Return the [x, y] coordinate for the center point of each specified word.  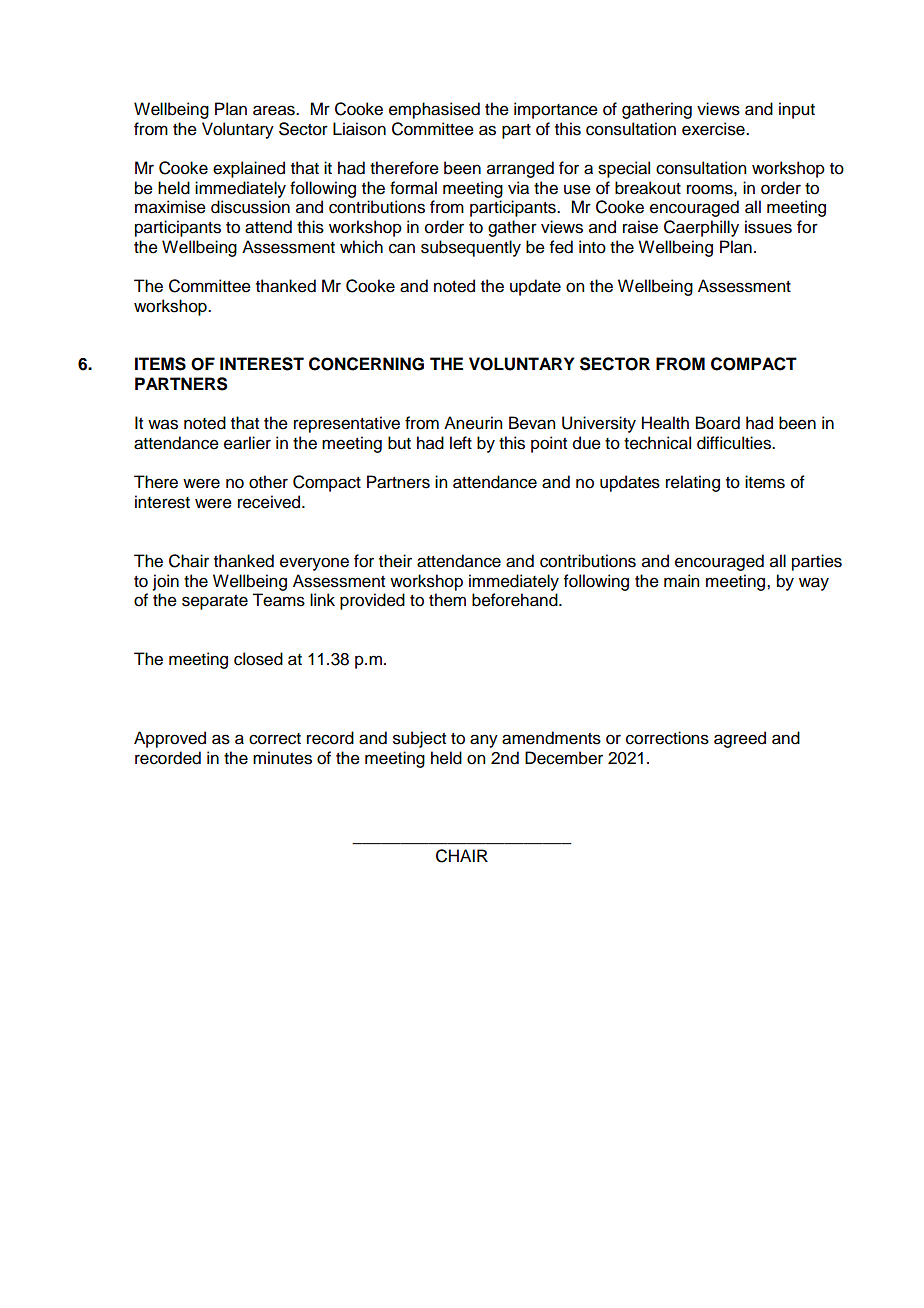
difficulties [735, 443]
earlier [247, 443]
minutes [282, 758]
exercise [714, 129]
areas [275, 110]
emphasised [434, 110]
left [461, 443]
